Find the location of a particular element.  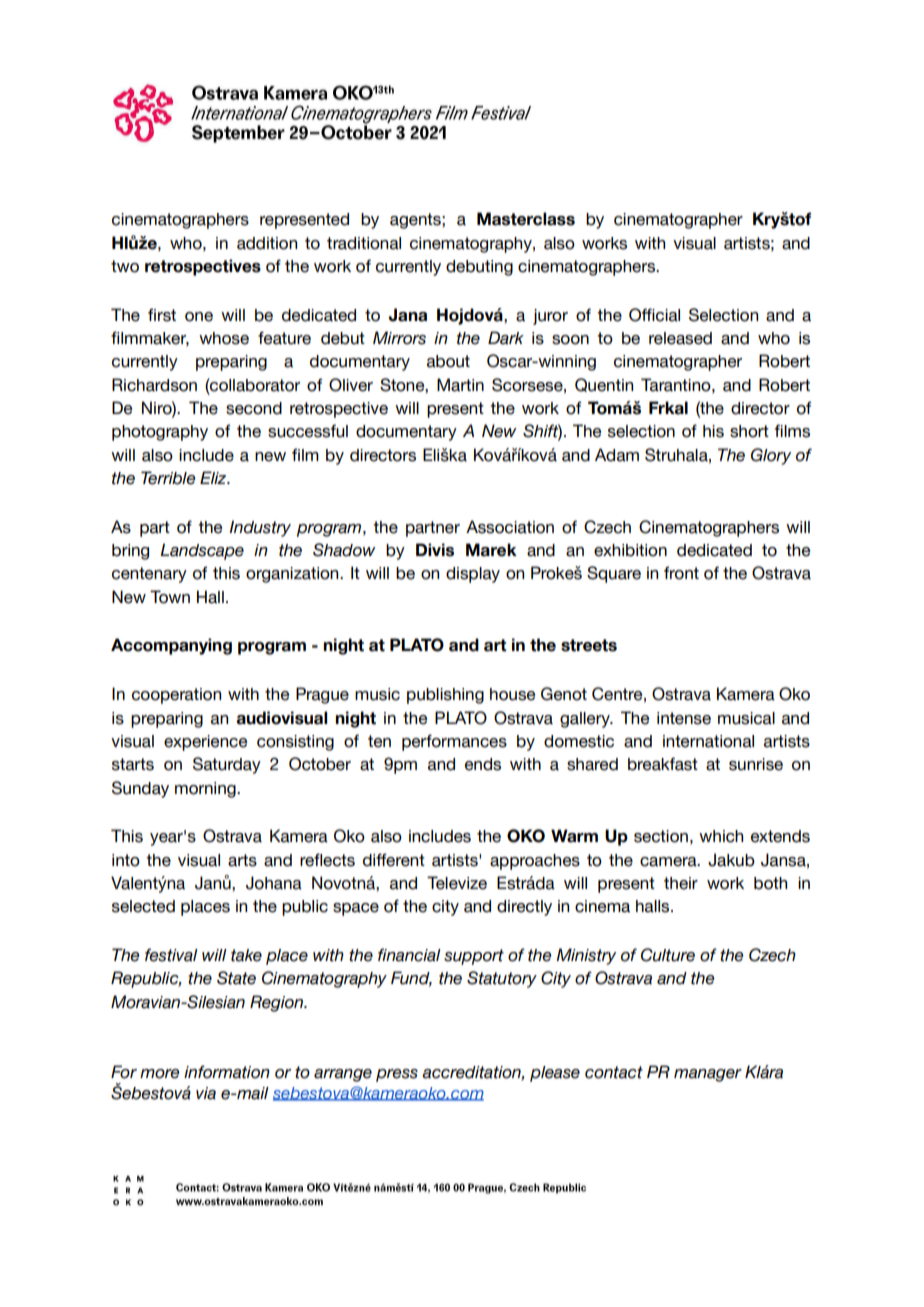

Accompanying is located at coordinates (171, 646).
